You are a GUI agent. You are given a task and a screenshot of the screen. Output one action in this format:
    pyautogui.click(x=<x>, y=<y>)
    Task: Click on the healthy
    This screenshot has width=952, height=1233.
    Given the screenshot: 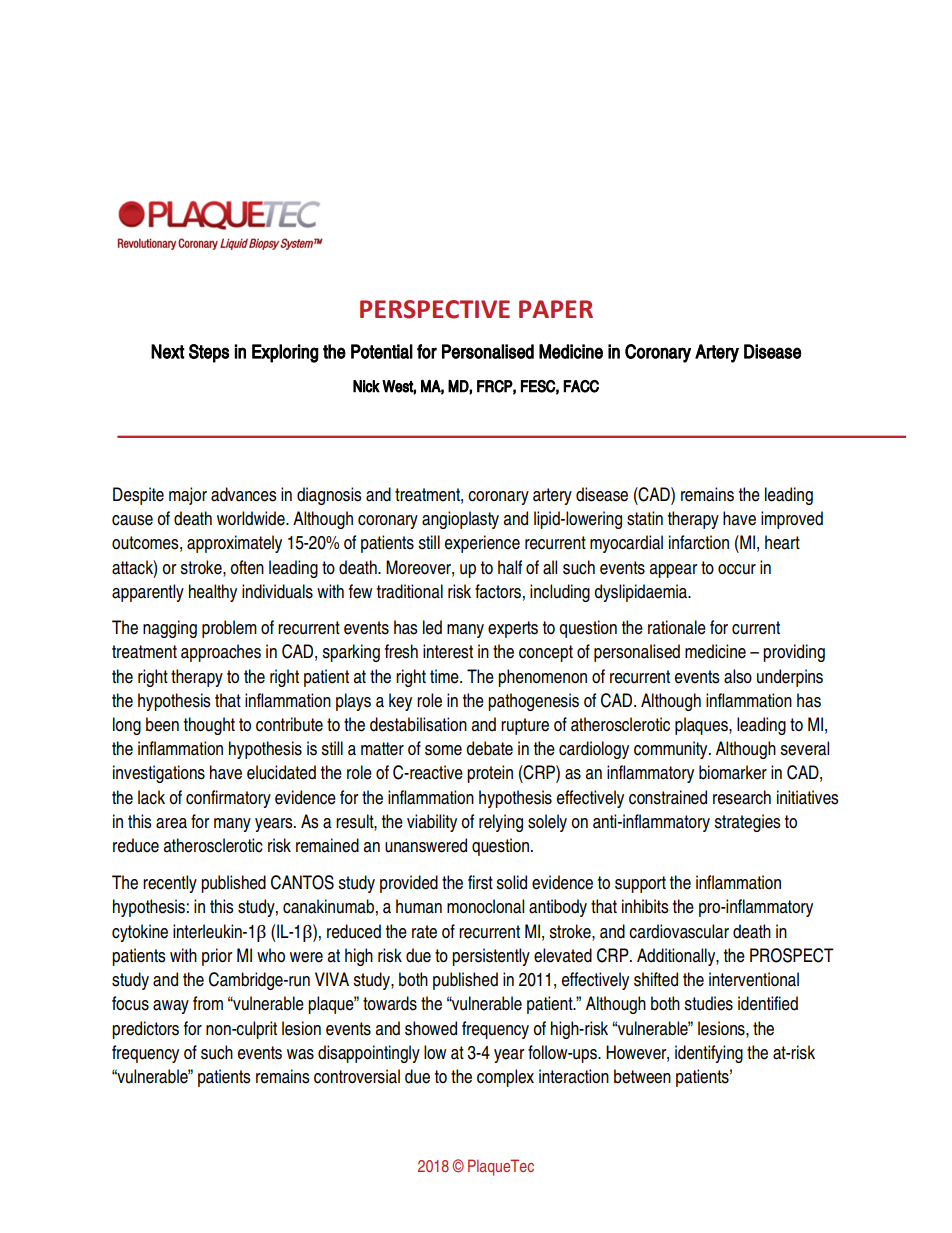 What is the action you would take?
    pyautogui.click(x=213, y=593)
